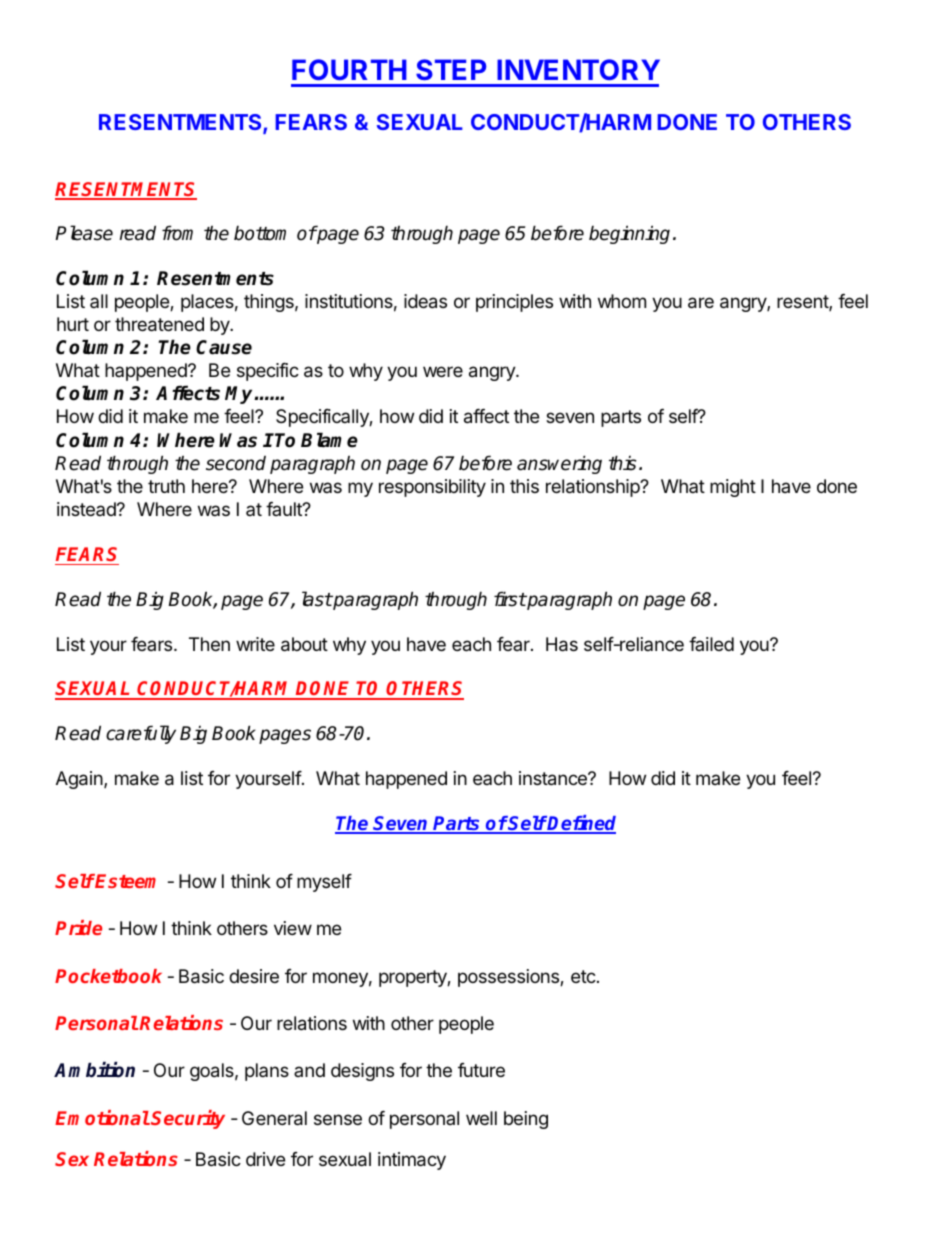 The image size is (952, 1233). I want to click on about, so click(304, 644).
